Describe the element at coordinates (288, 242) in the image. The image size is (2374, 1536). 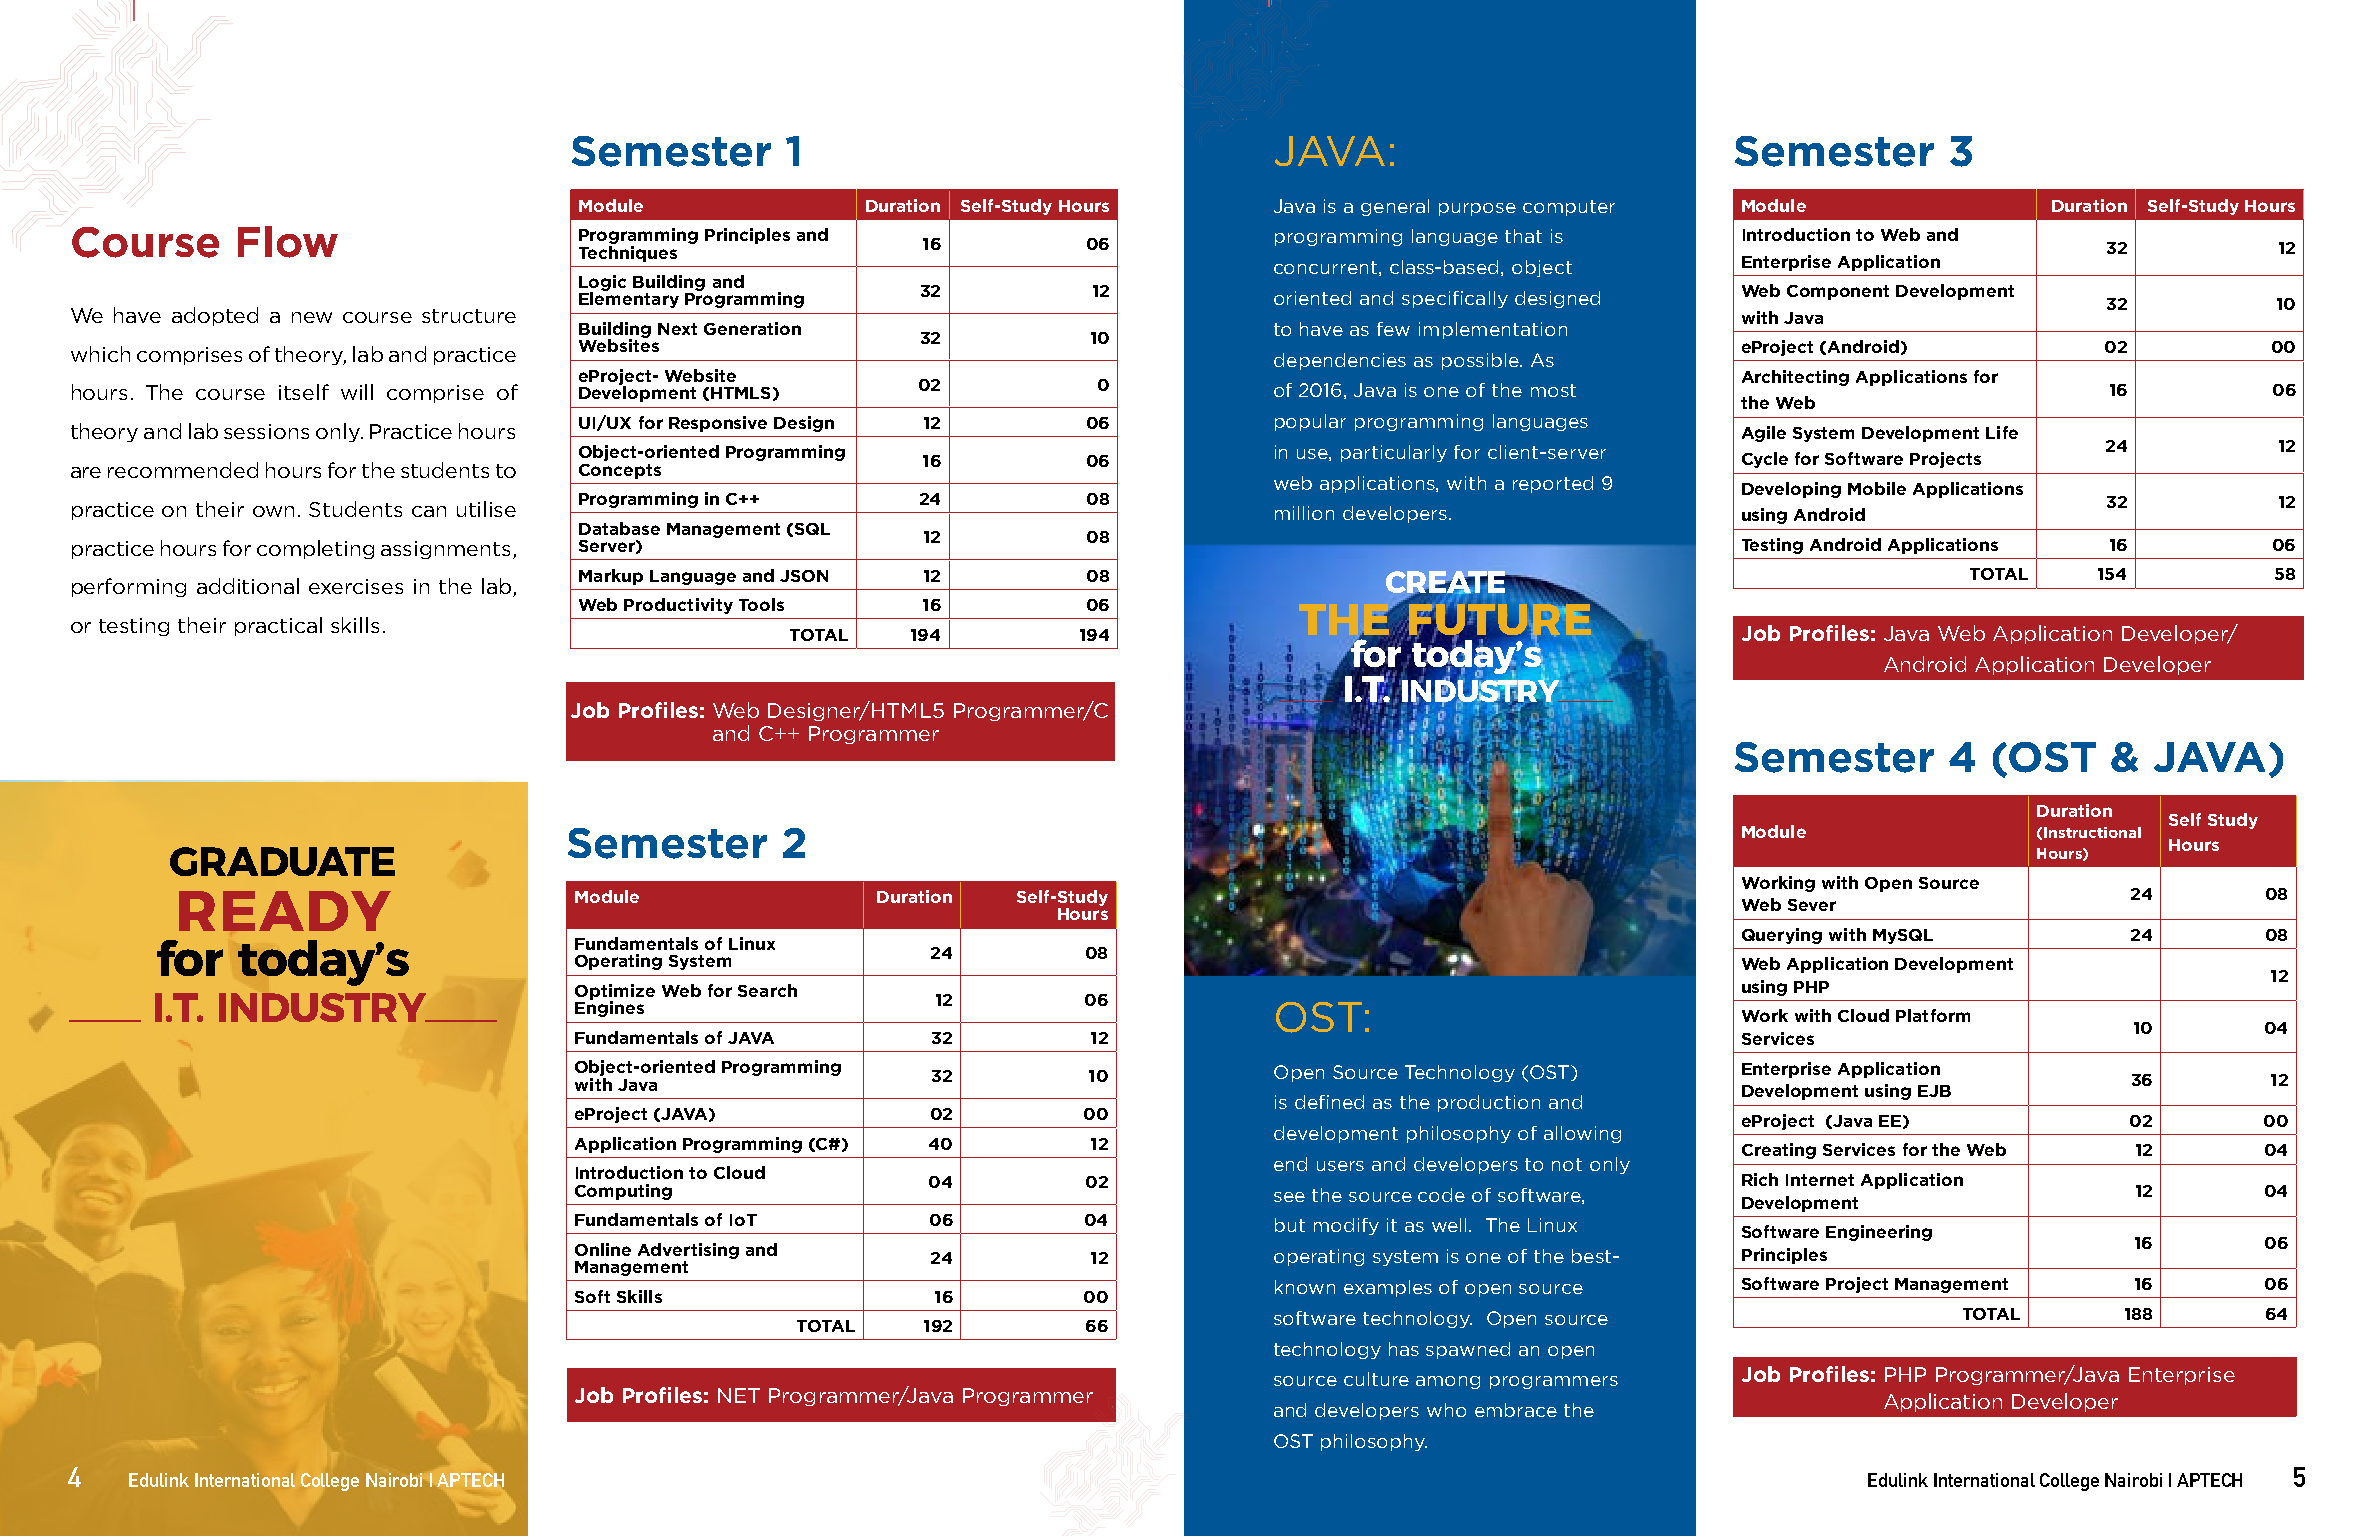
I see `Flow` at that location.
